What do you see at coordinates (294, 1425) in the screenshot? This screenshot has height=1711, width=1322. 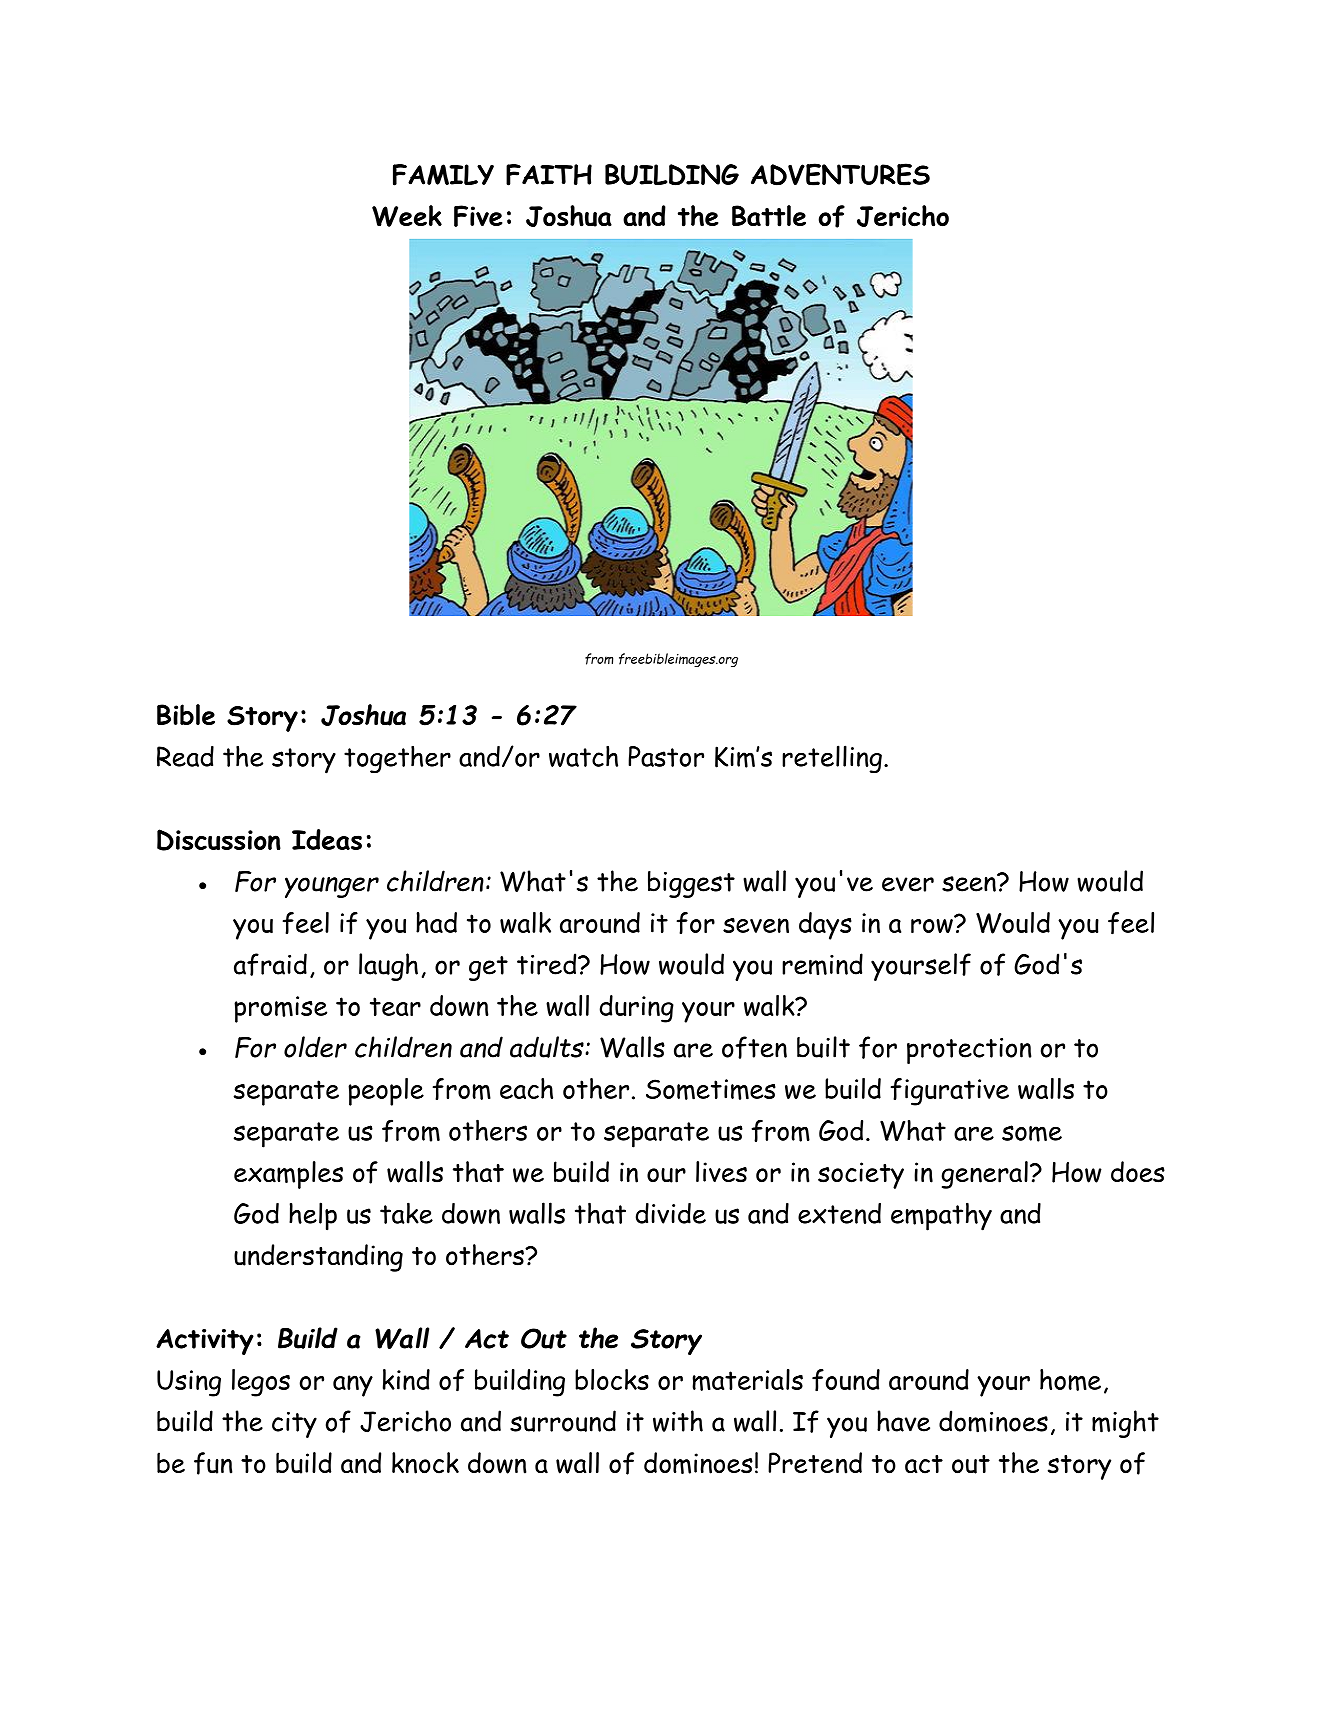 I see `city` at bounding box center [294, 1425].
